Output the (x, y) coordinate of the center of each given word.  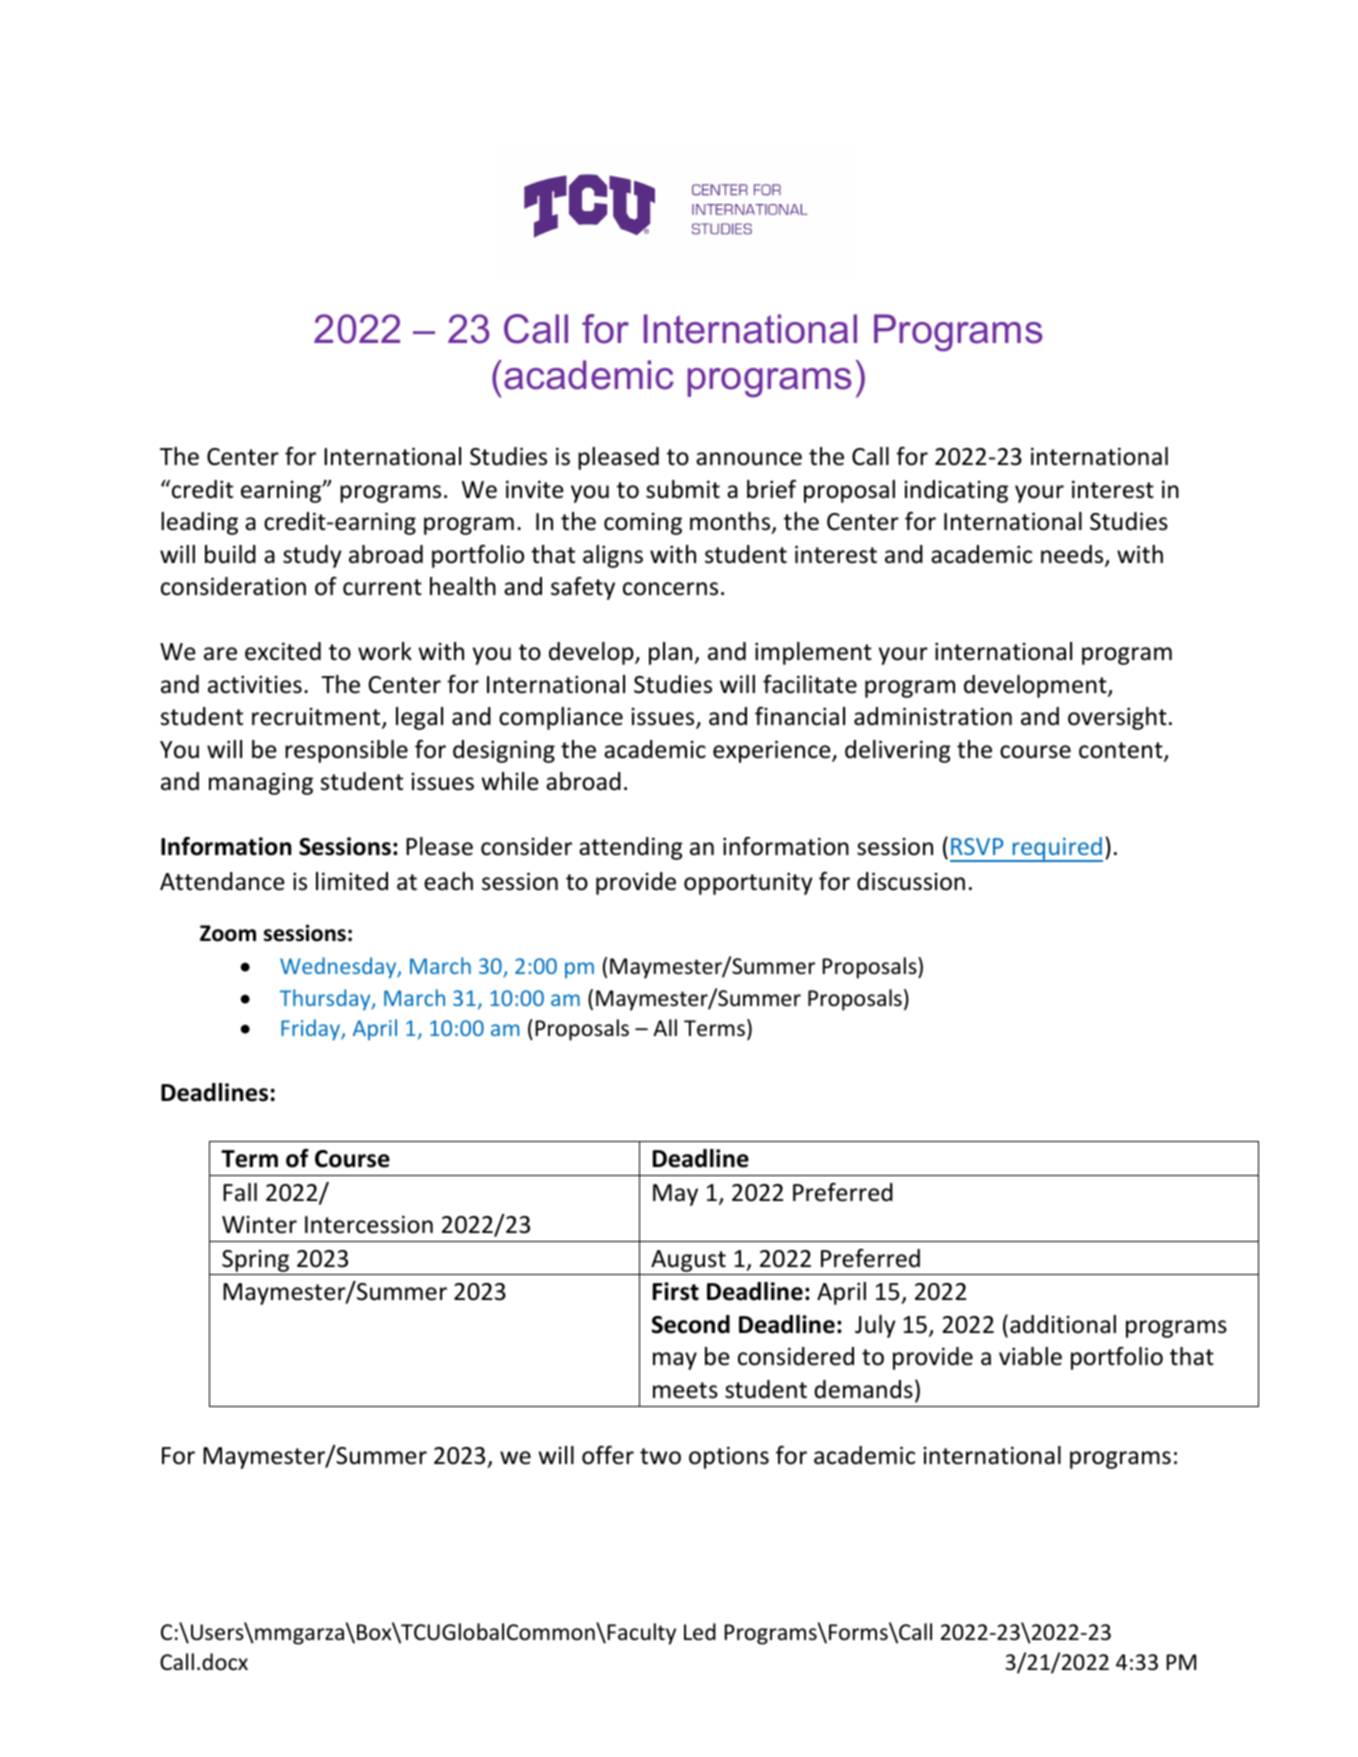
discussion (911, 881)
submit (683, 489)
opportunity (748, 883)
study (312, 556)
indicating (956, 491)
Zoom (228, 933)
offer (608, 1455)
